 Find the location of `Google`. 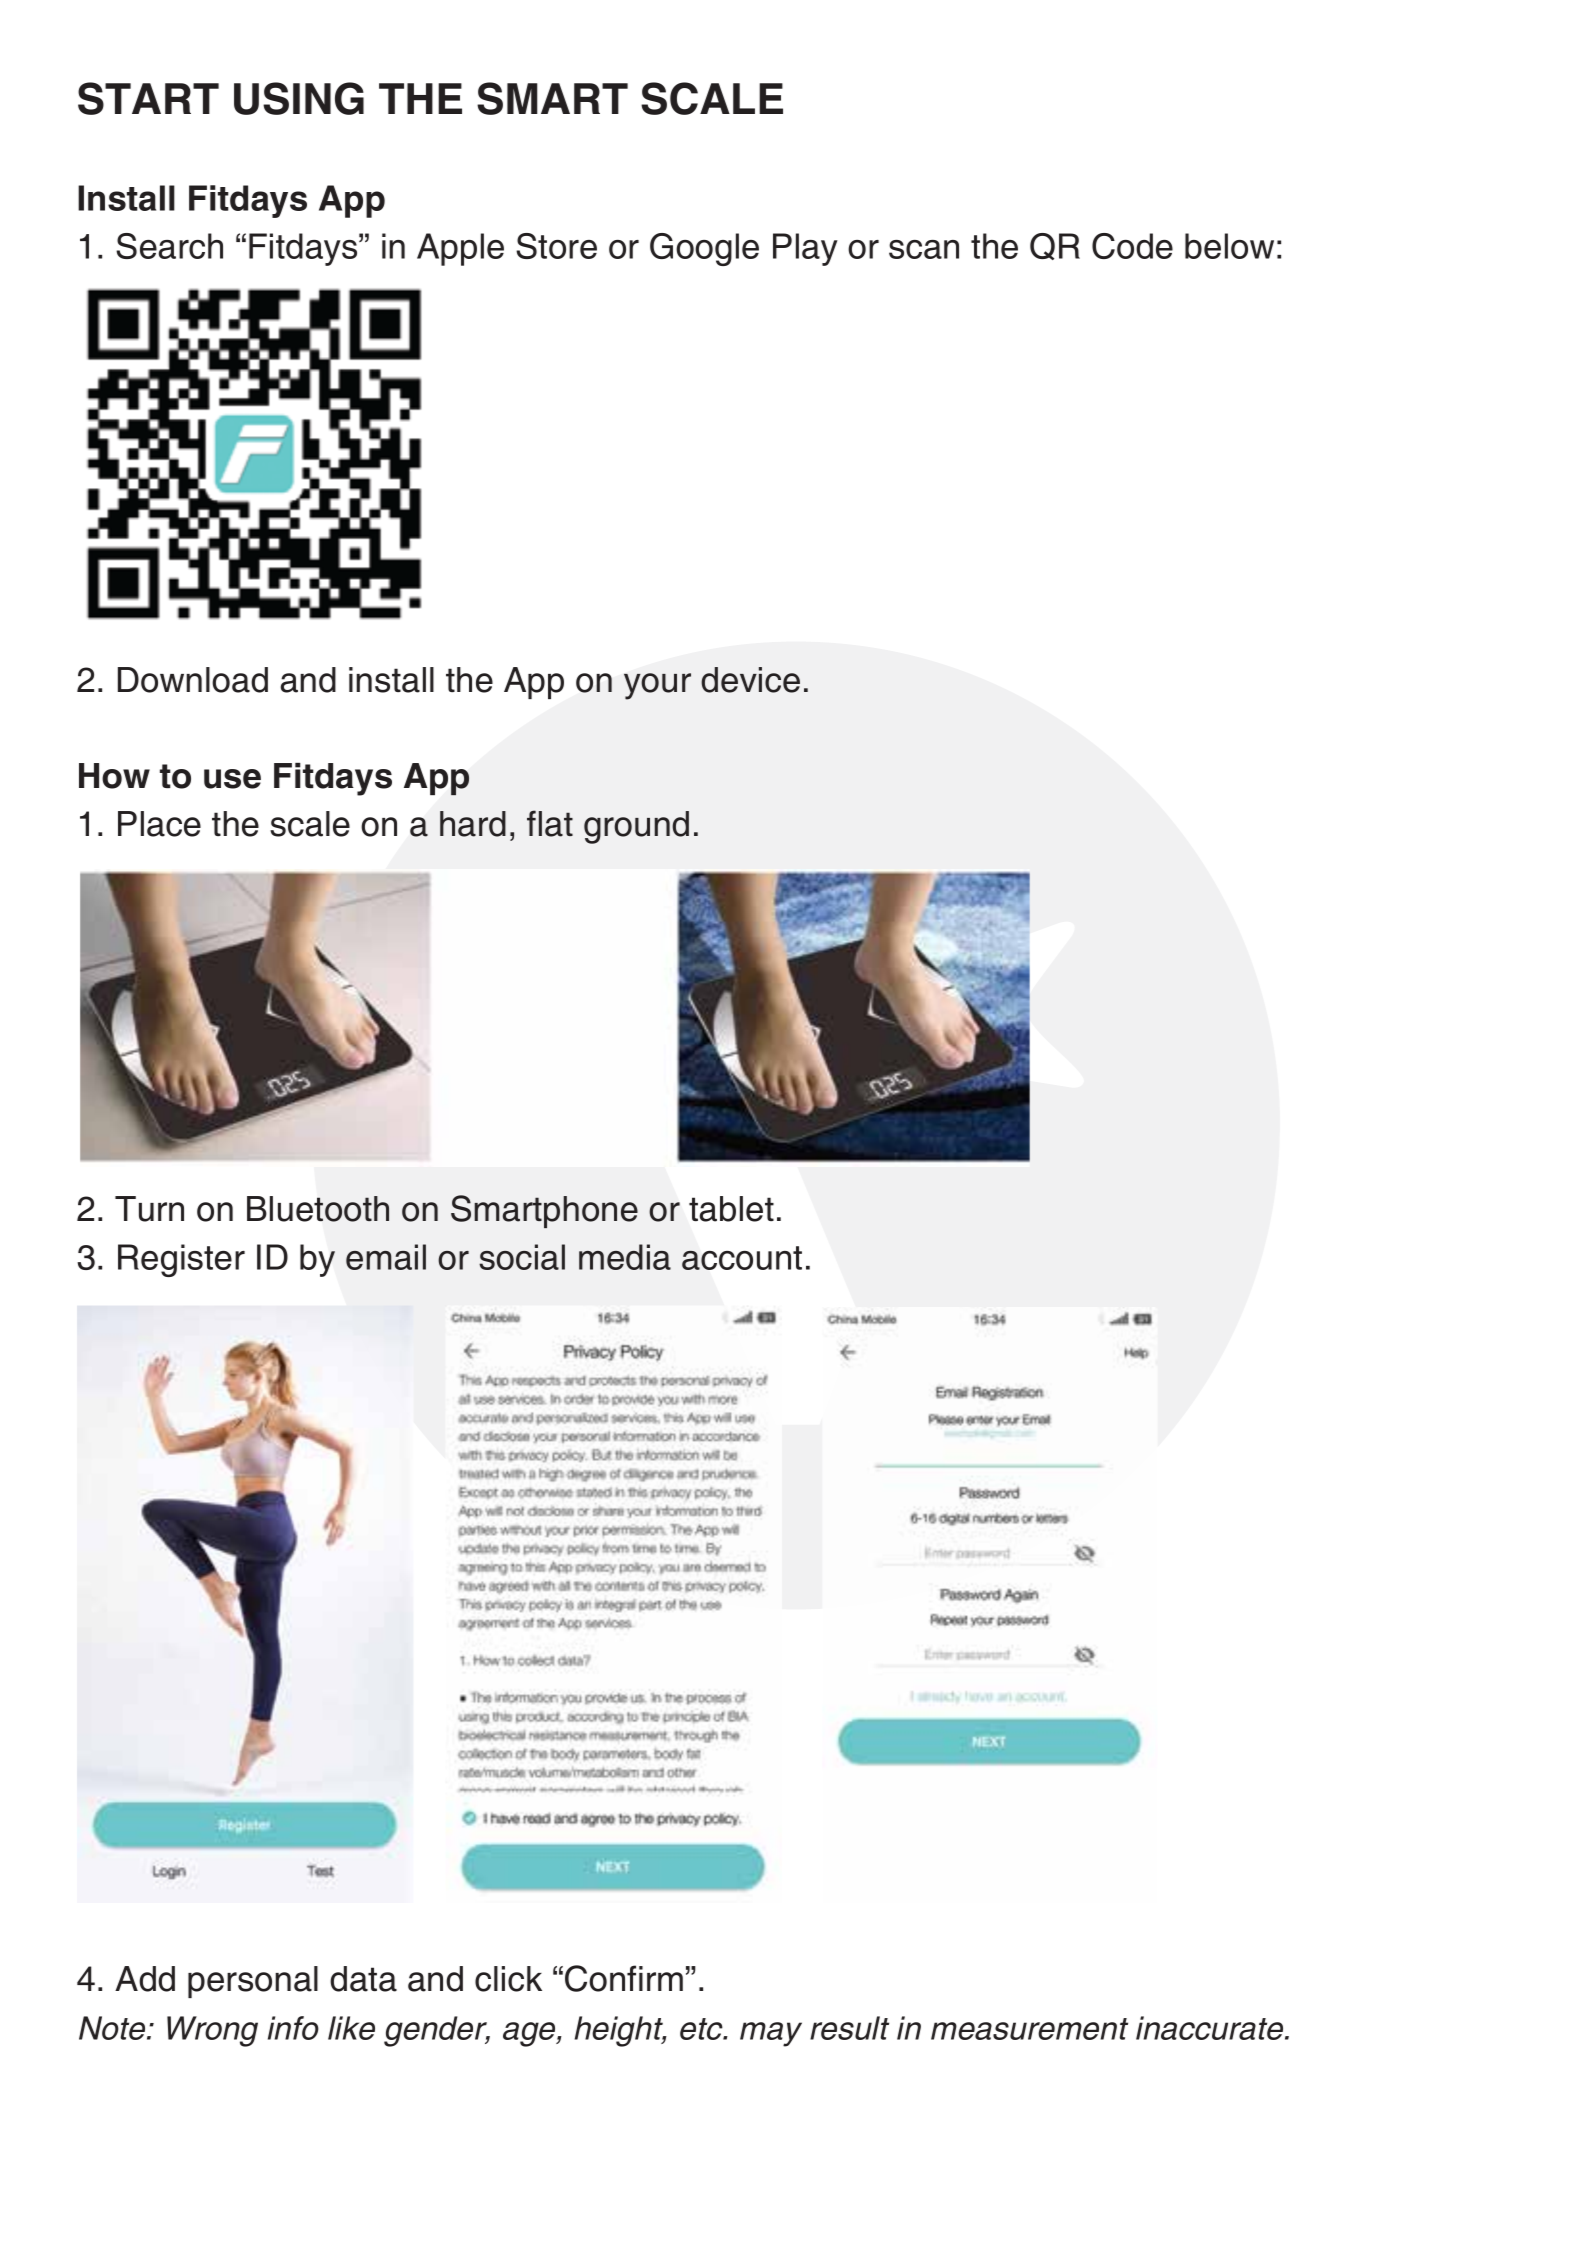

Google is located at coordinates (704, 249).
